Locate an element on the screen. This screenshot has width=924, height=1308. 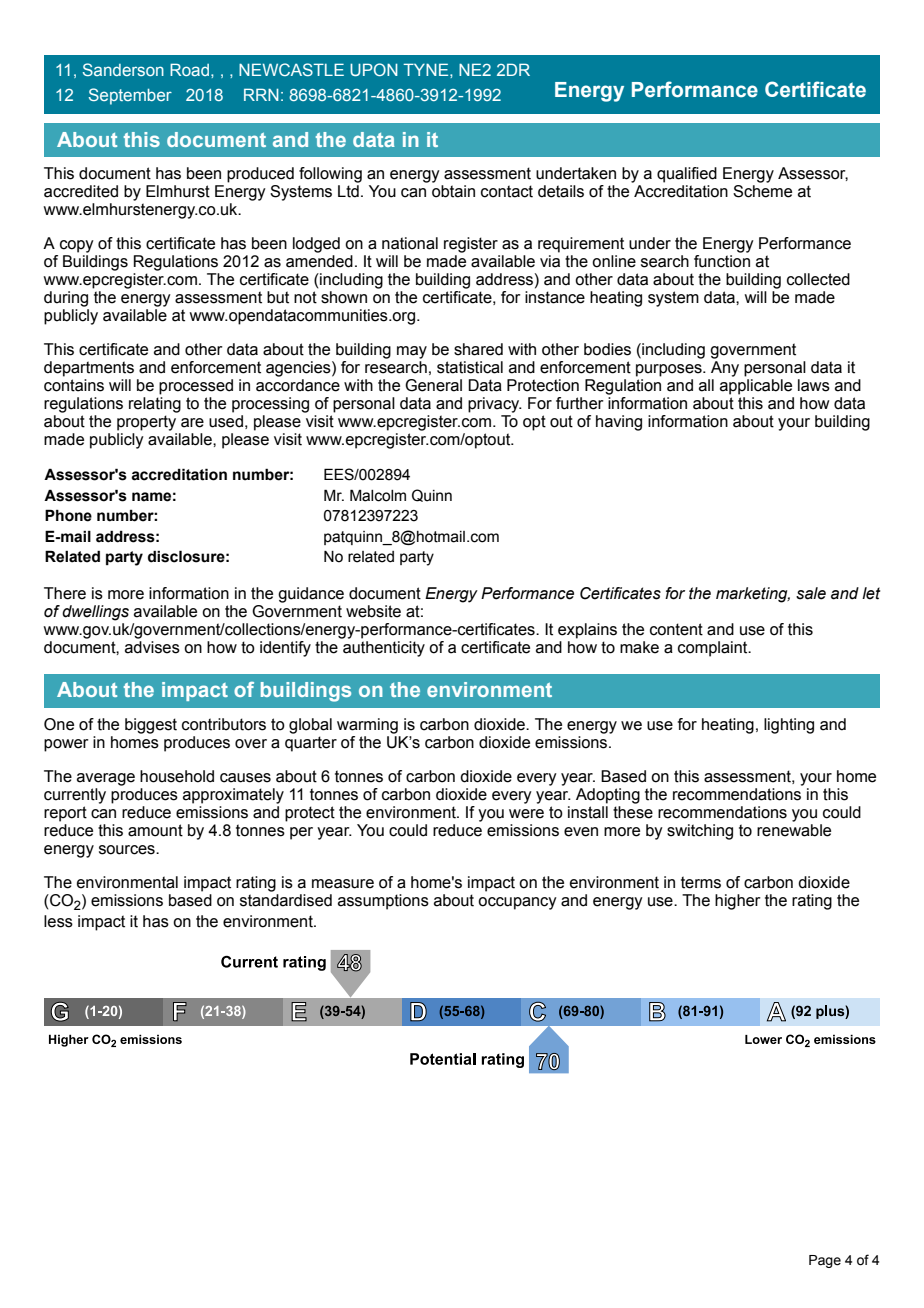
standardised is located at coordinates (286, 900).
